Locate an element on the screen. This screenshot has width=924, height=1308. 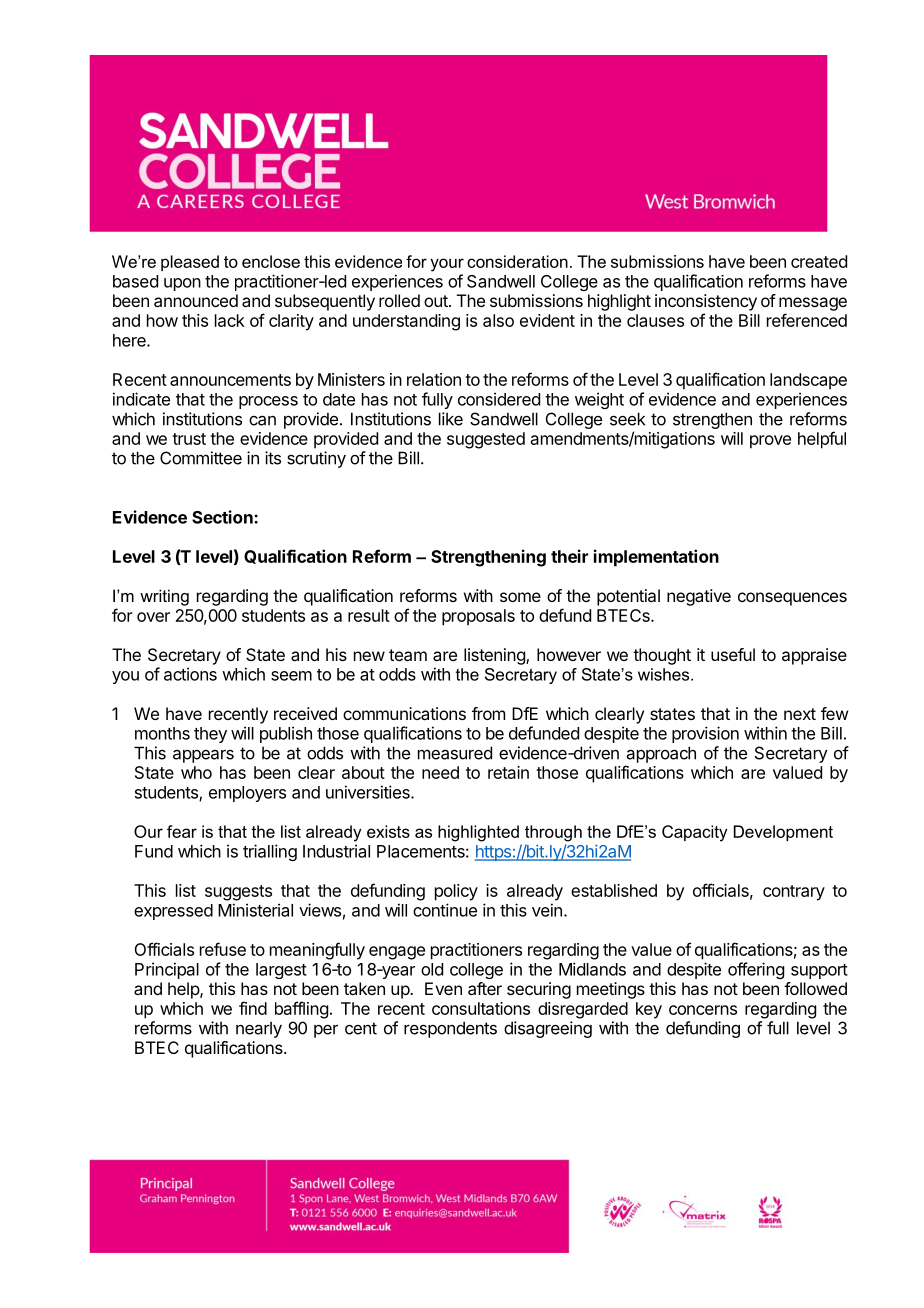
proposals is located at coordinates (478, 617).
